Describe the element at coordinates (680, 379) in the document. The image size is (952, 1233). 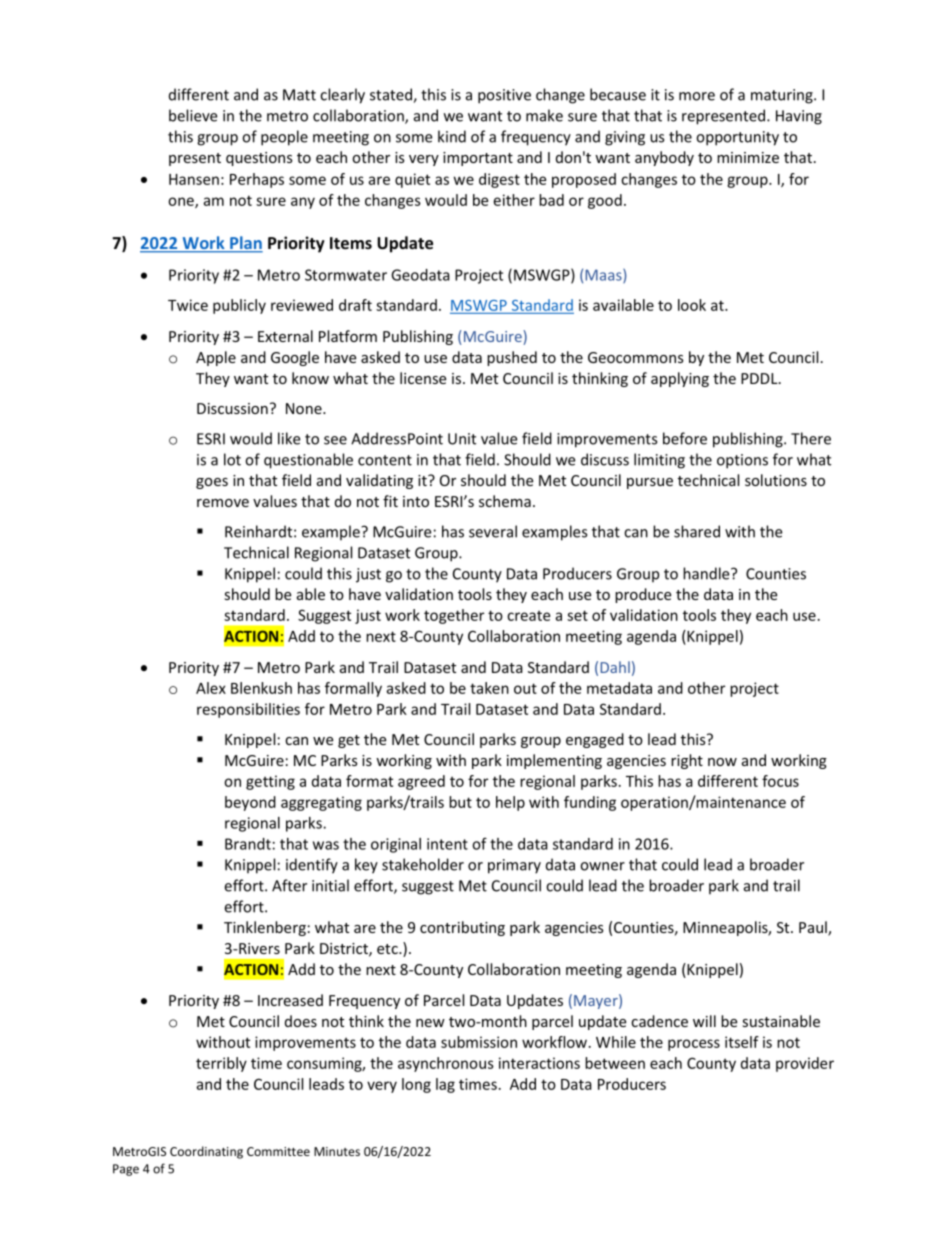
I see `applying` at that location.
